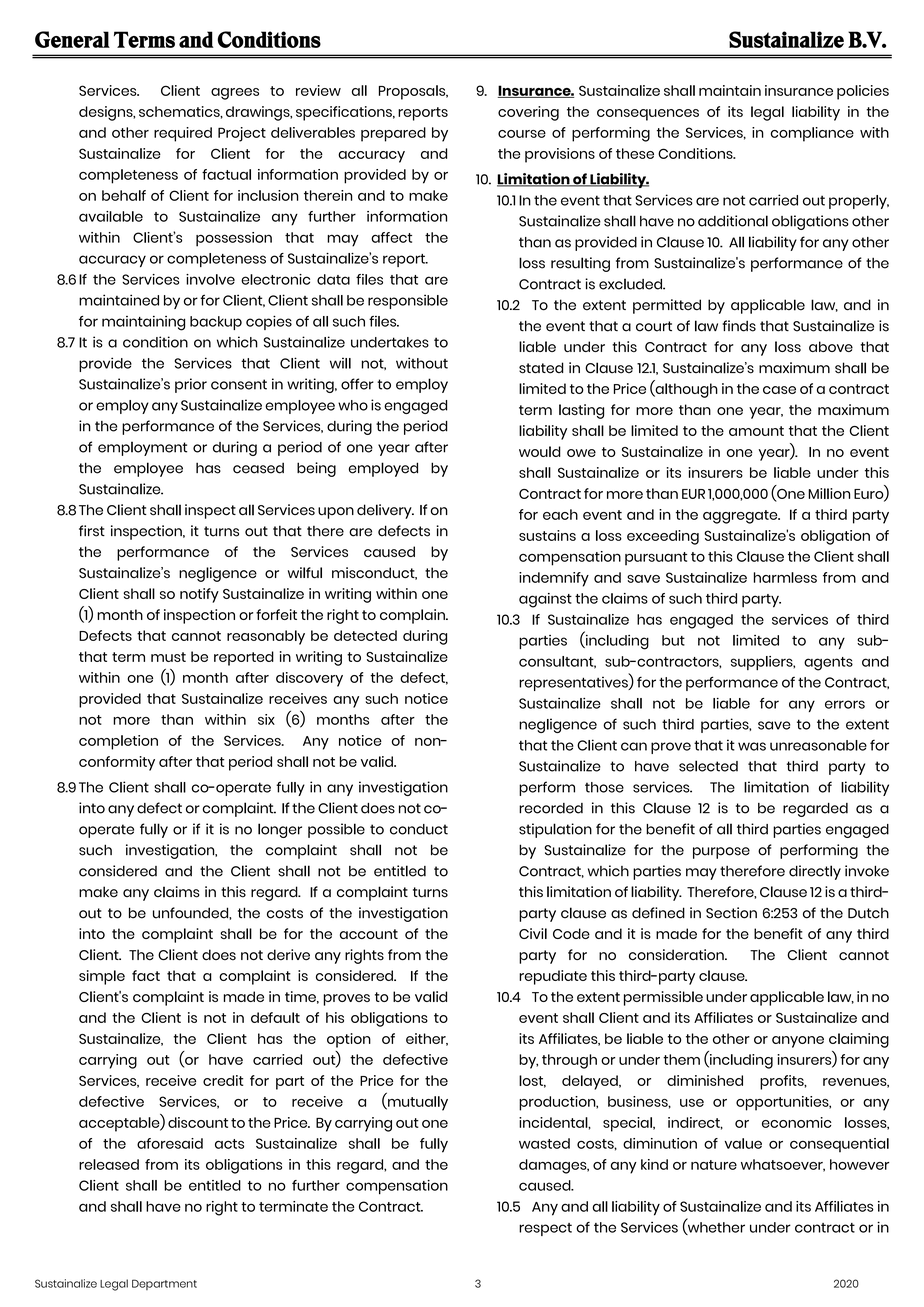 Image resolution: width=924 pixels, height=1307 pixels. Describe the element at coordinates (812, 134) in the screenshot. I see `compliance` at that location.
